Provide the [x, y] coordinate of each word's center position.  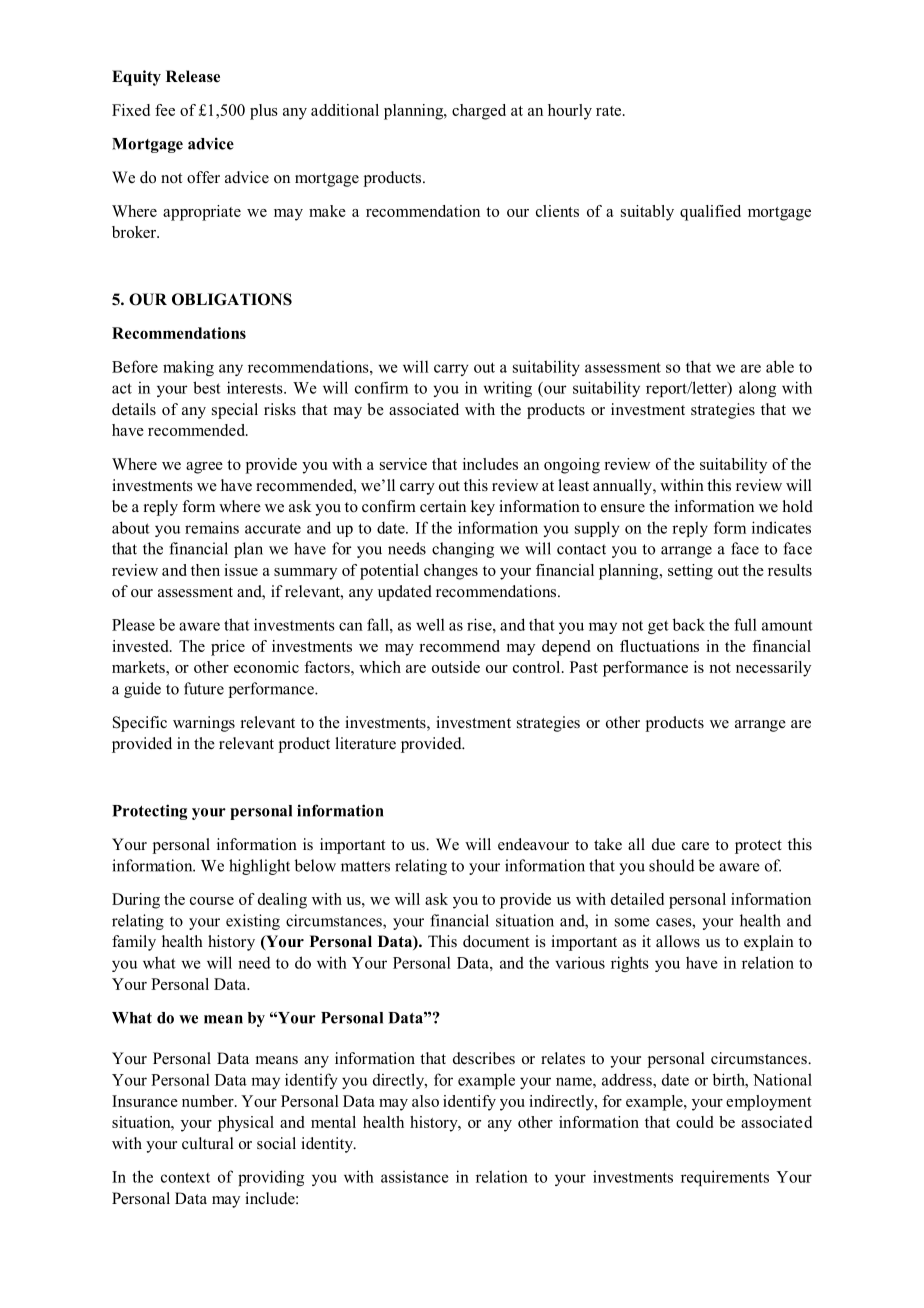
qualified [710, 213]
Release [193, 76]
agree [204, 468]
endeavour [533, 844]
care [695, 846]
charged [479, 112]
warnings [204, 724]
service [403, 464]
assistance [415, 1177]
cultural [208, 1143]
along [757, 389]
